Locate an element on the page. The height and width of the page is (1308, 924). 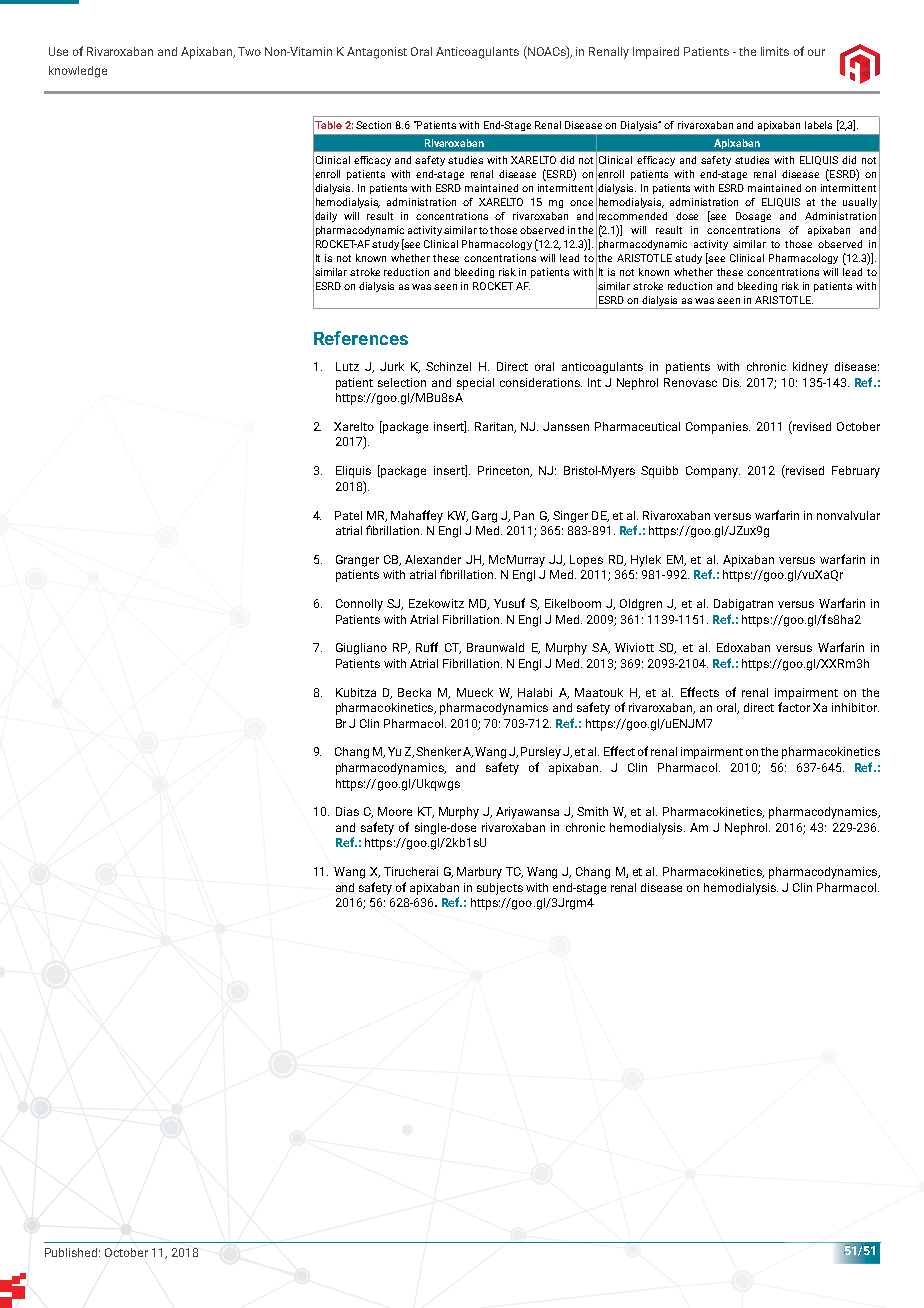
special is located at coordinates (475, 384).
